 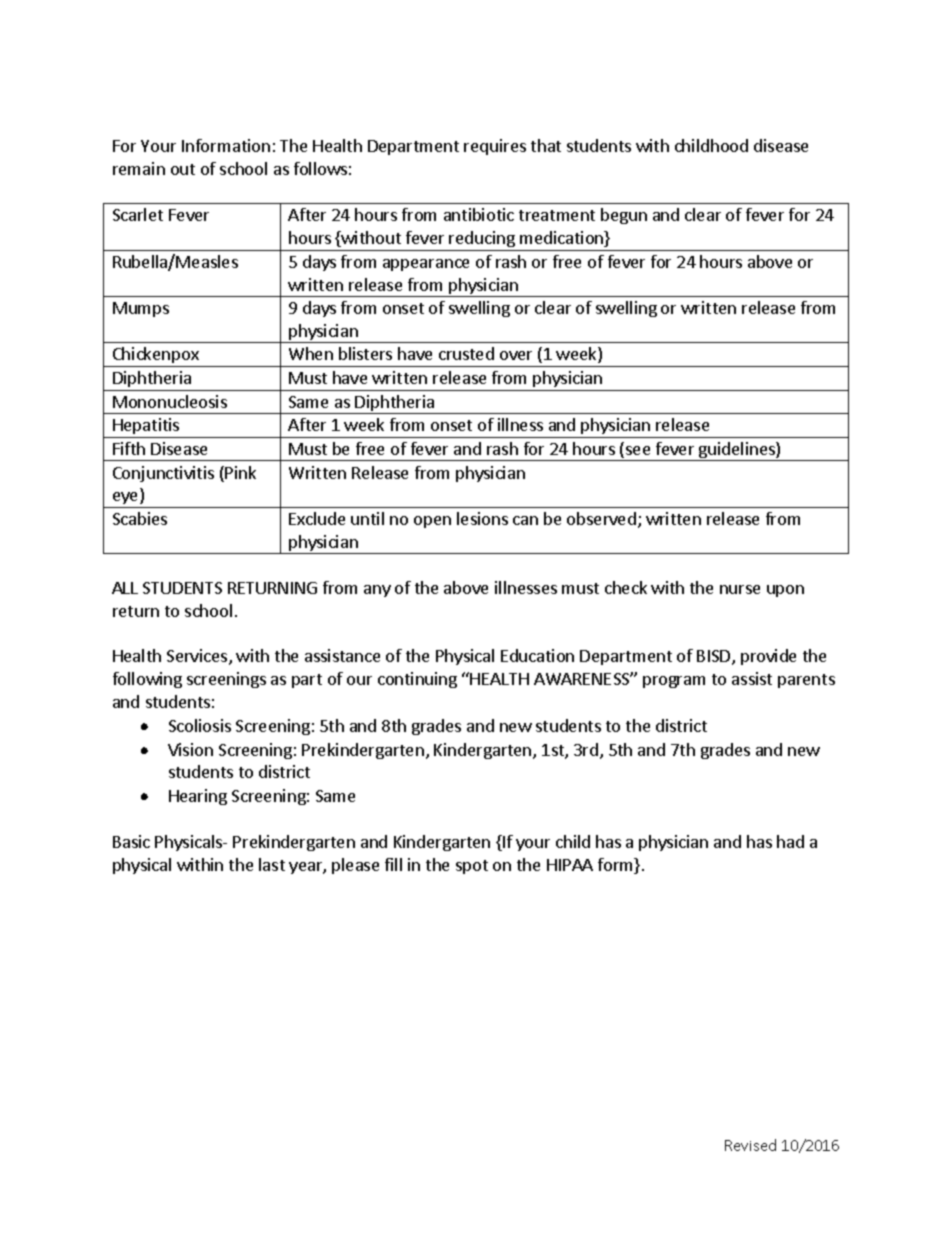 What do you see at coordinates (495, 147) in the document?
I see `requires` at bounding box center [495, 147].
